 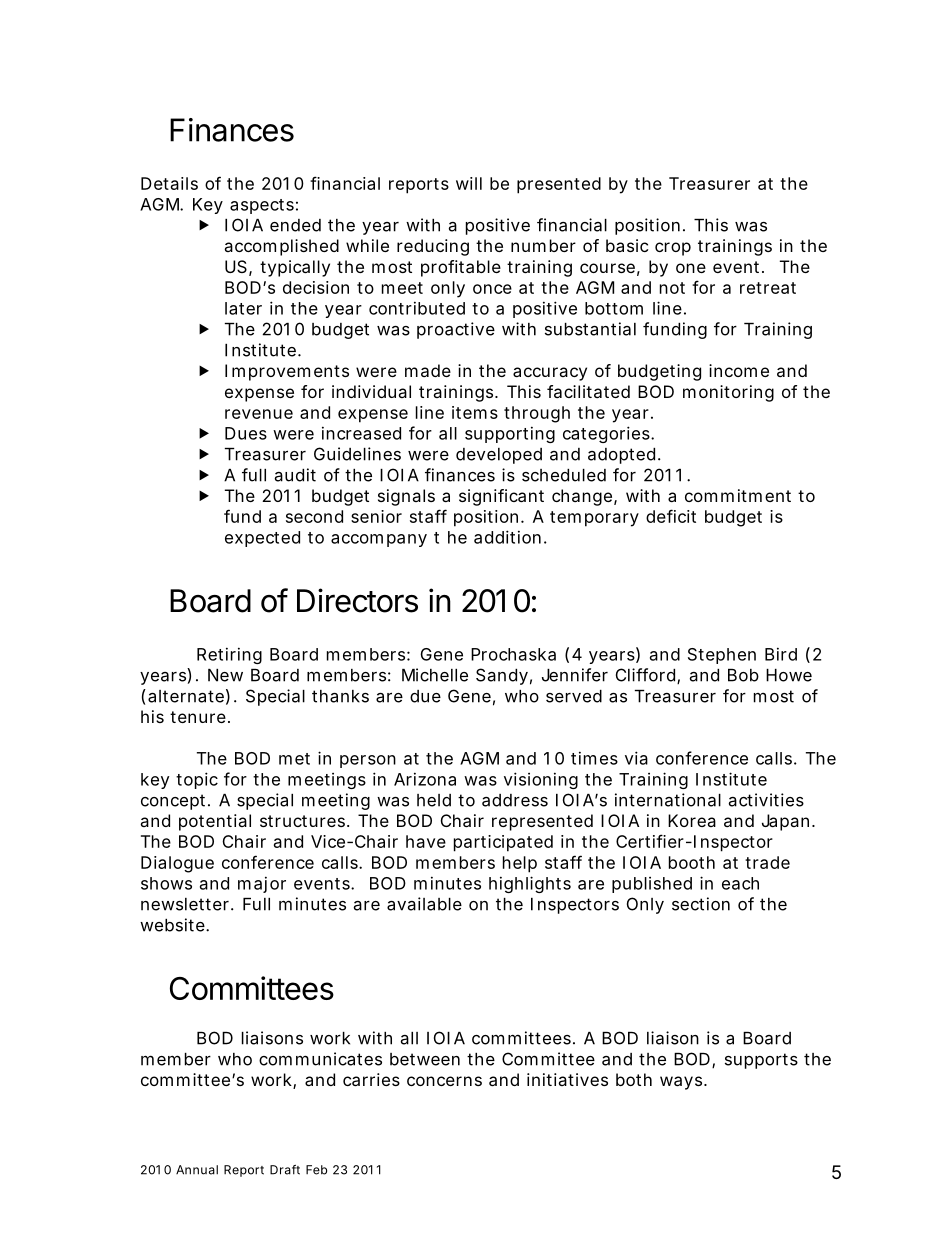 I want to click on crop, so click(x=673, y=249).
